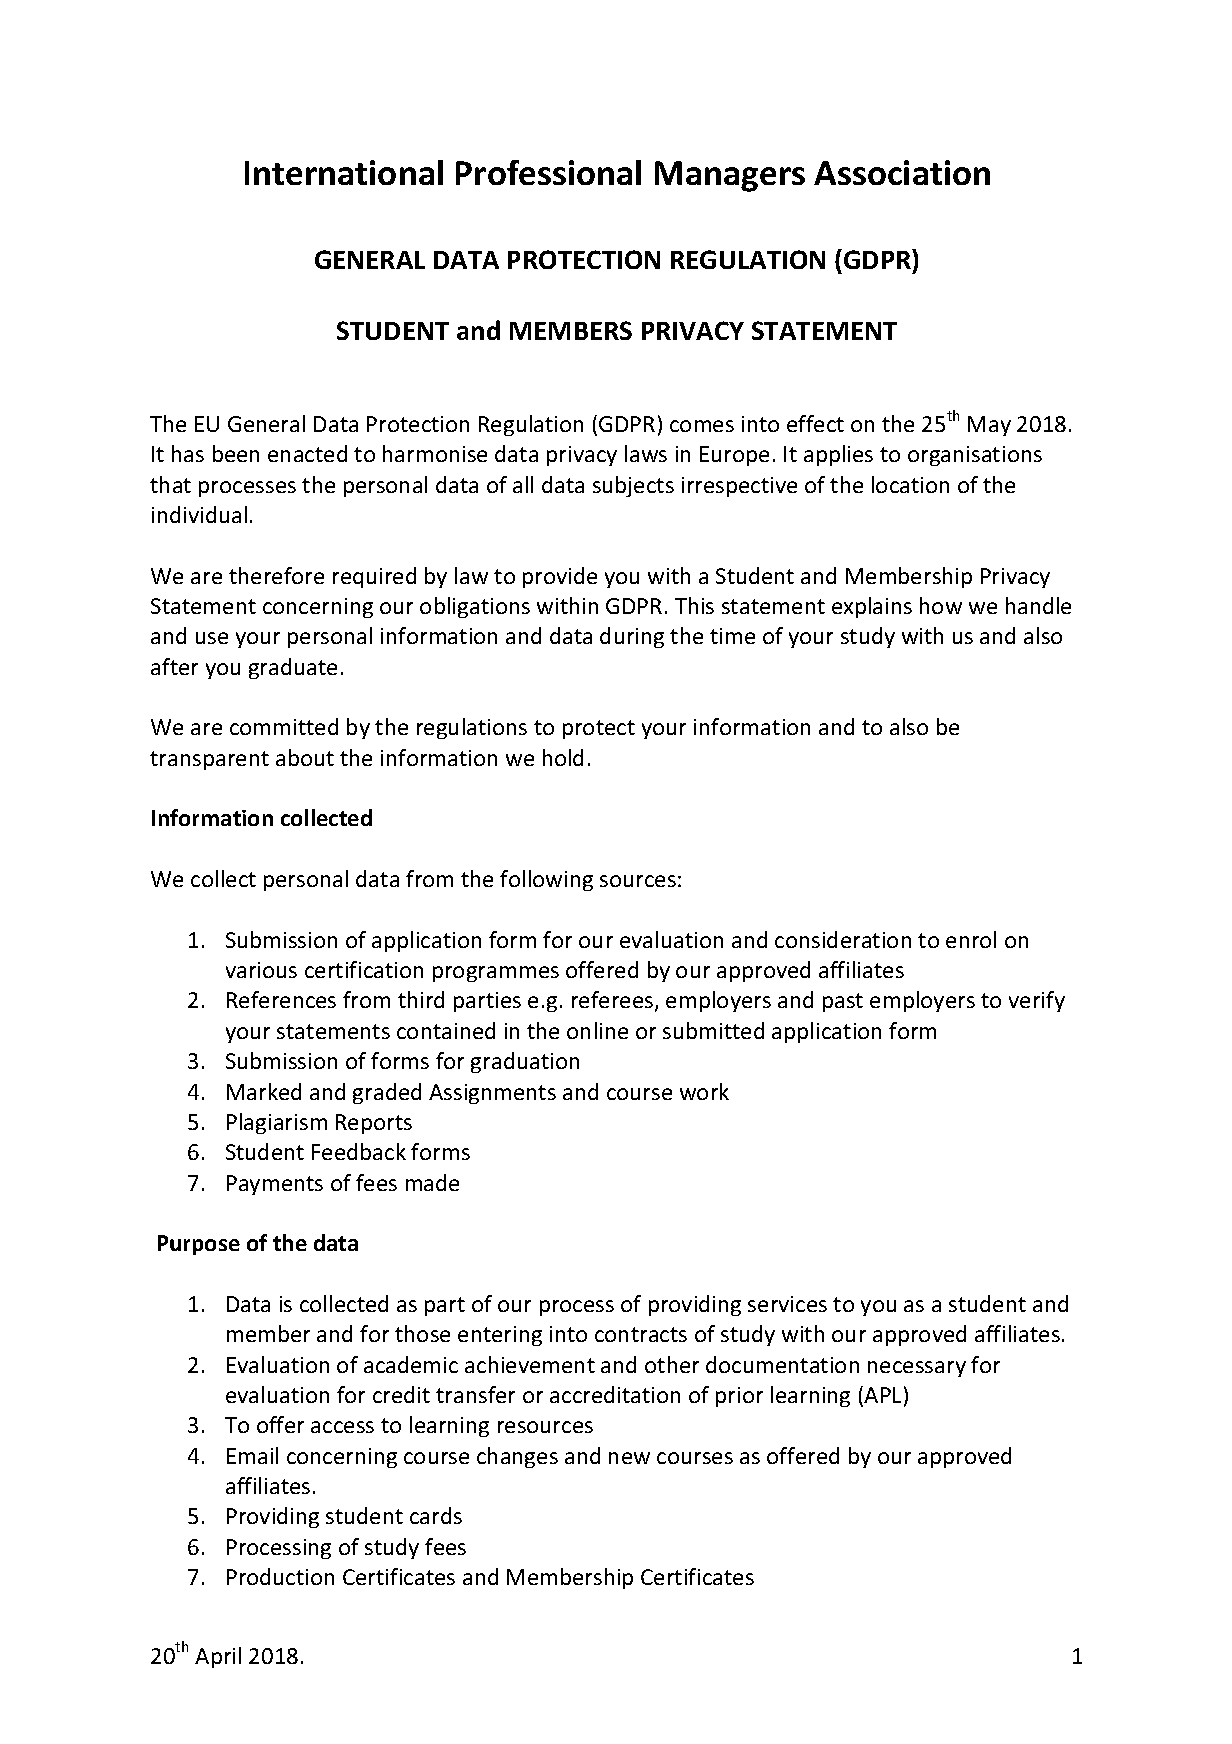  What do you see at coordinates (971, 939) in the screenshot?
I see `enrol` at bounding box center [971, 939].
